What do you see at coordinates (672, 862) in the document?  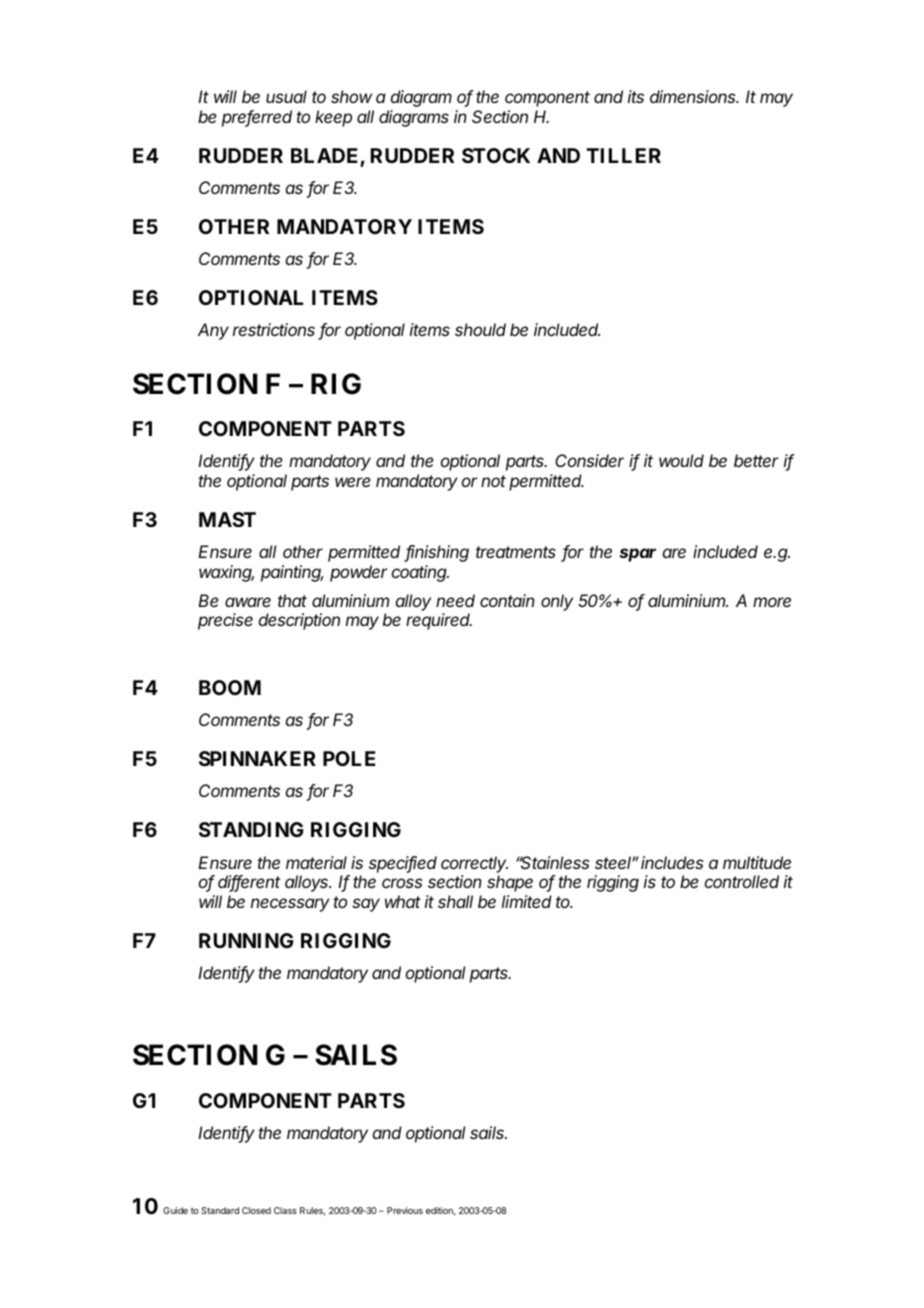 I see `includes` at bounding box center [672, 862].
